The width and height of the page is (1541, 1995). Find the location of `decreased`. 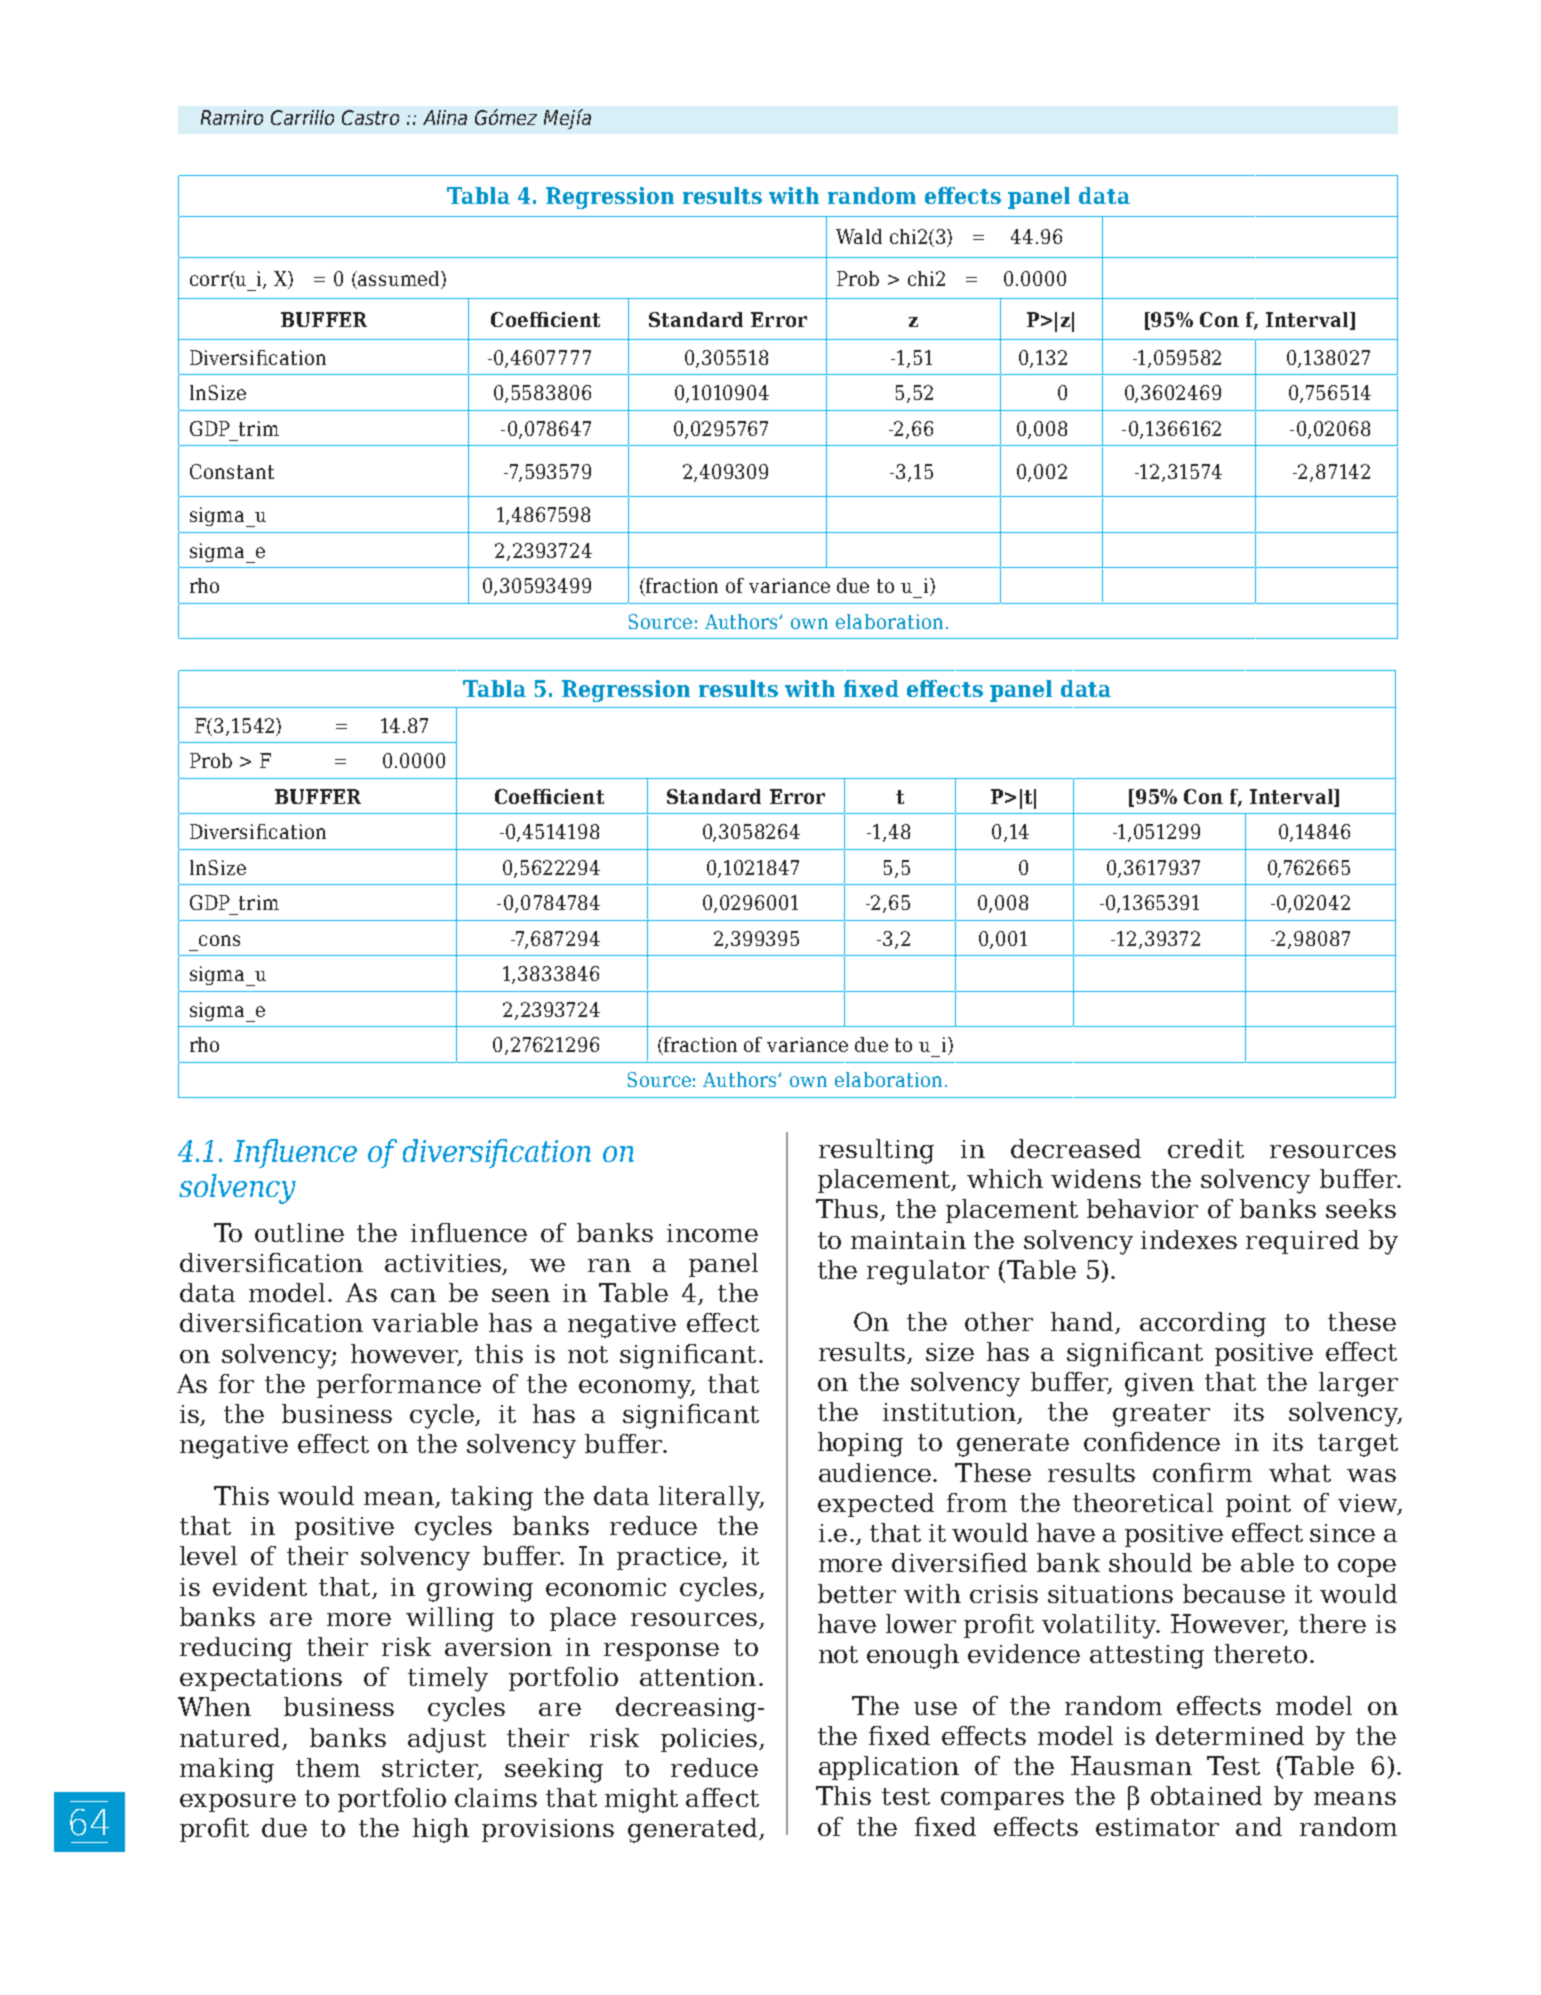

decreased is located at coordinates (1076, 1148).
